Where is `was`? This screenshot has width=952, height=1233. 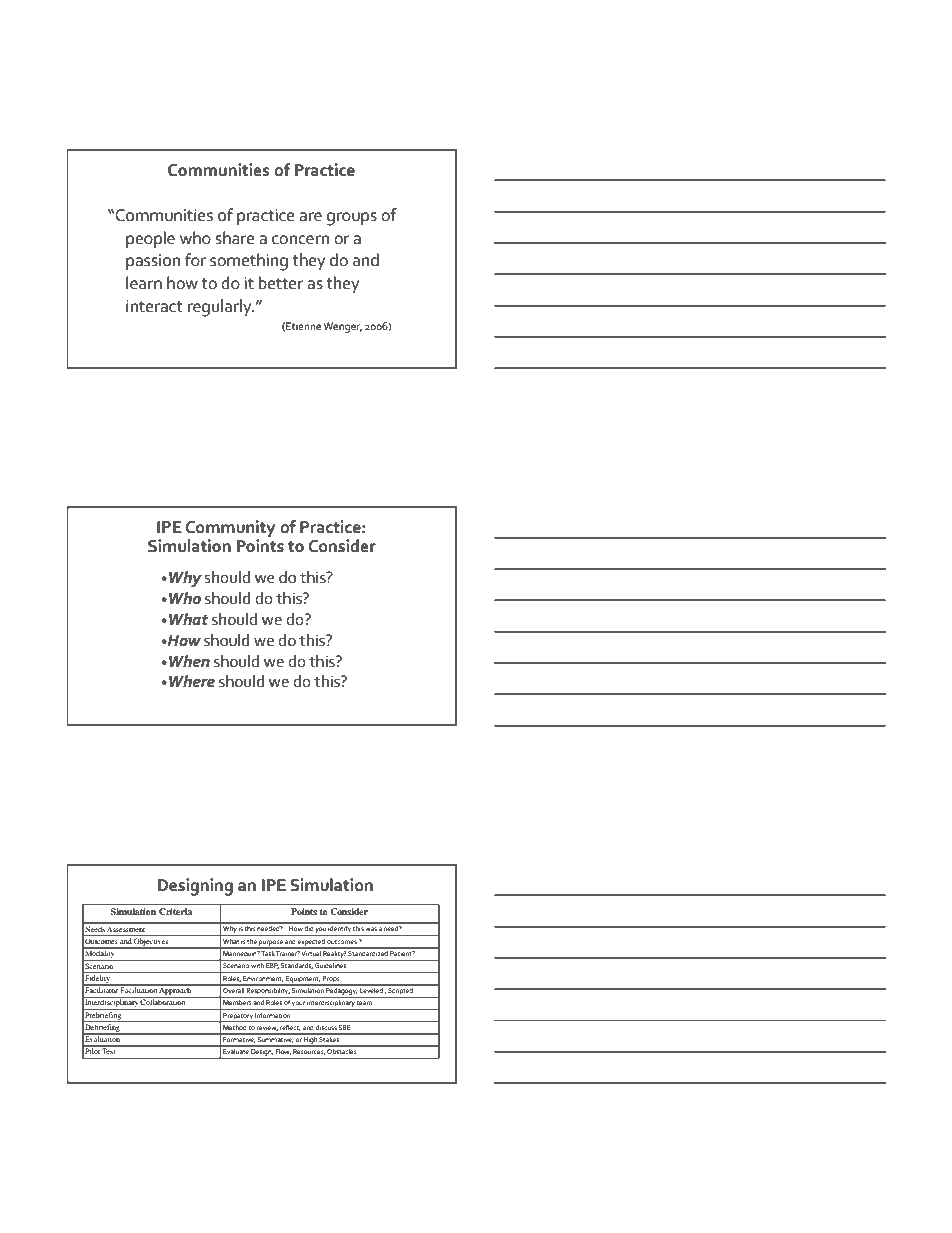
was is located at coordinates (371, 929).
